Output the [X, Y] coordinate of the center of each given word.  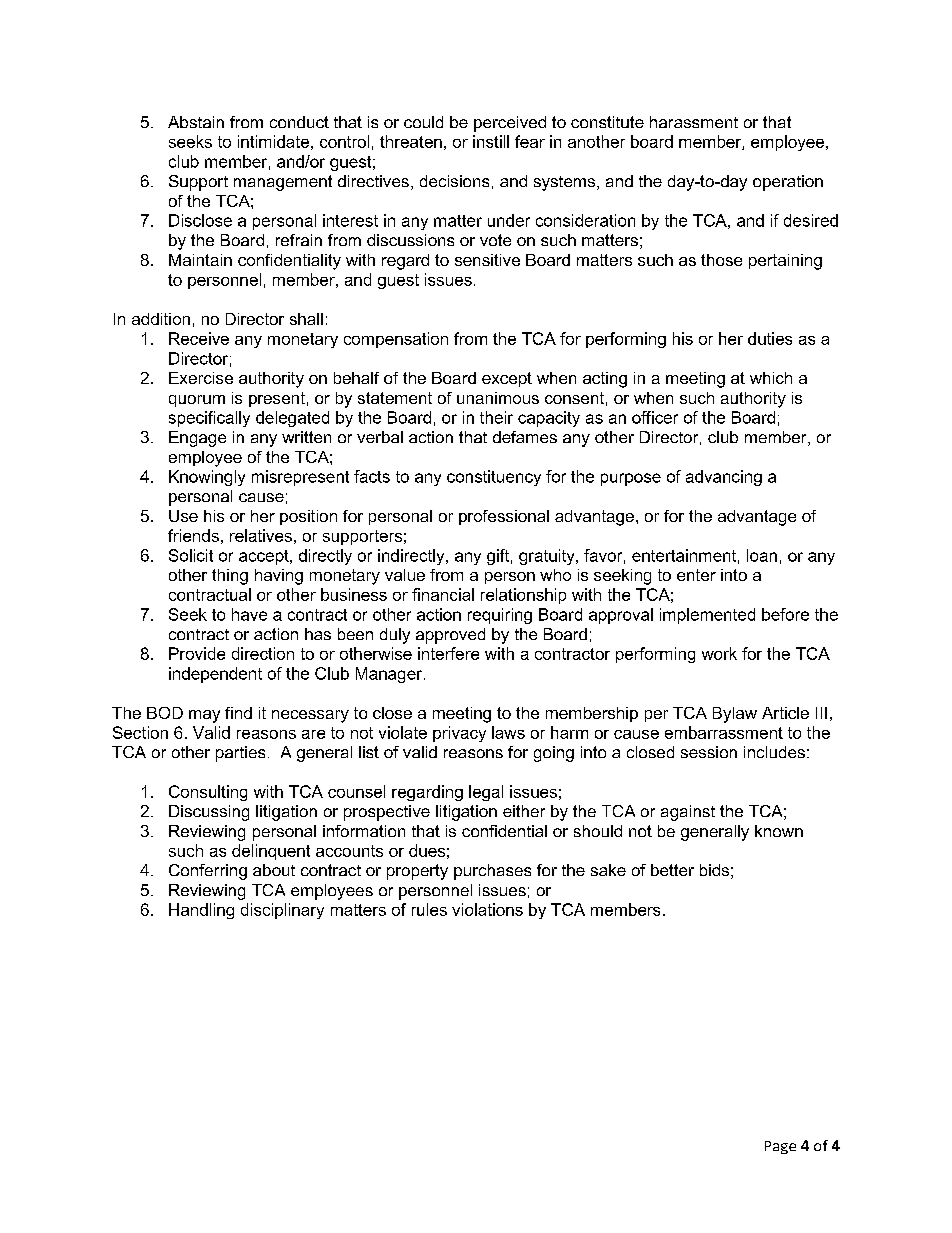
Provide [197, 653]
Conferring [208, 872]
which [771, 378]
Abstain [196, 122]
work [719, 653]
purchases [492, 872]
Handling [201, 911]
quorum [197, 401]
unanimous [498, 398]
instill [491, 141]
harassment [694, 122]
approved [450, 636]
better [672, 870]
